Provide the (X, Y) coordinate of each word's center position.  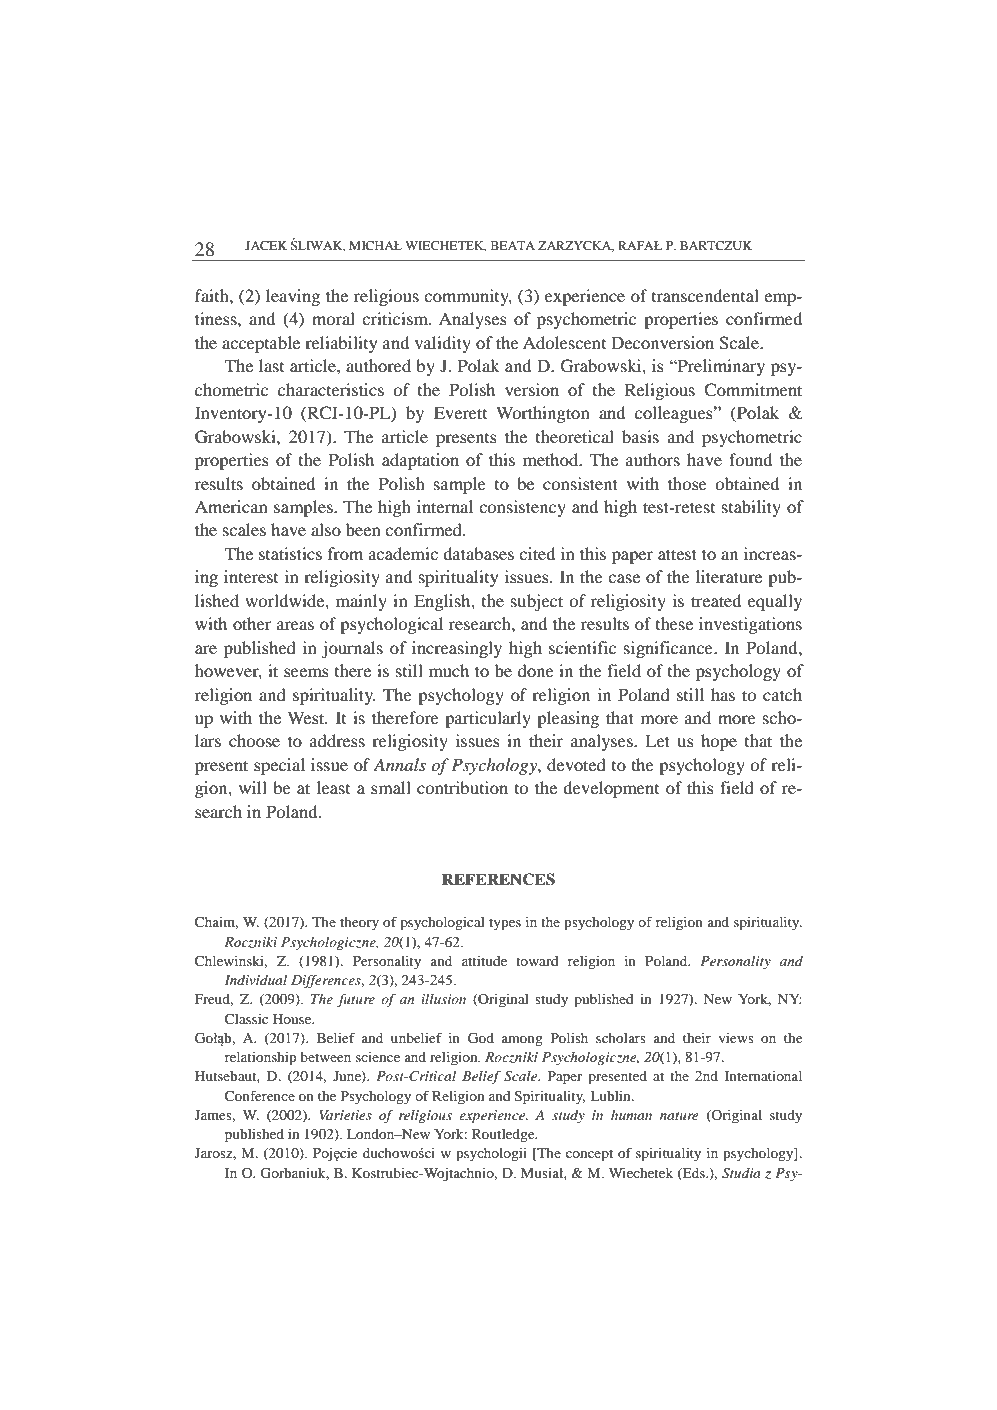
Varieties (345, 1115)
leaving (293, 297)
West (307, 717)
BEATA (513, 245)
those (687, 483)
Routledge (504, 1136)
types (505, 925)
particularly (488, 719)
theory (359, 924)
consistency (522, 508)
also (326, 529)
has (723, 694)
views (736, 1038)
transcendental (705, 295)
